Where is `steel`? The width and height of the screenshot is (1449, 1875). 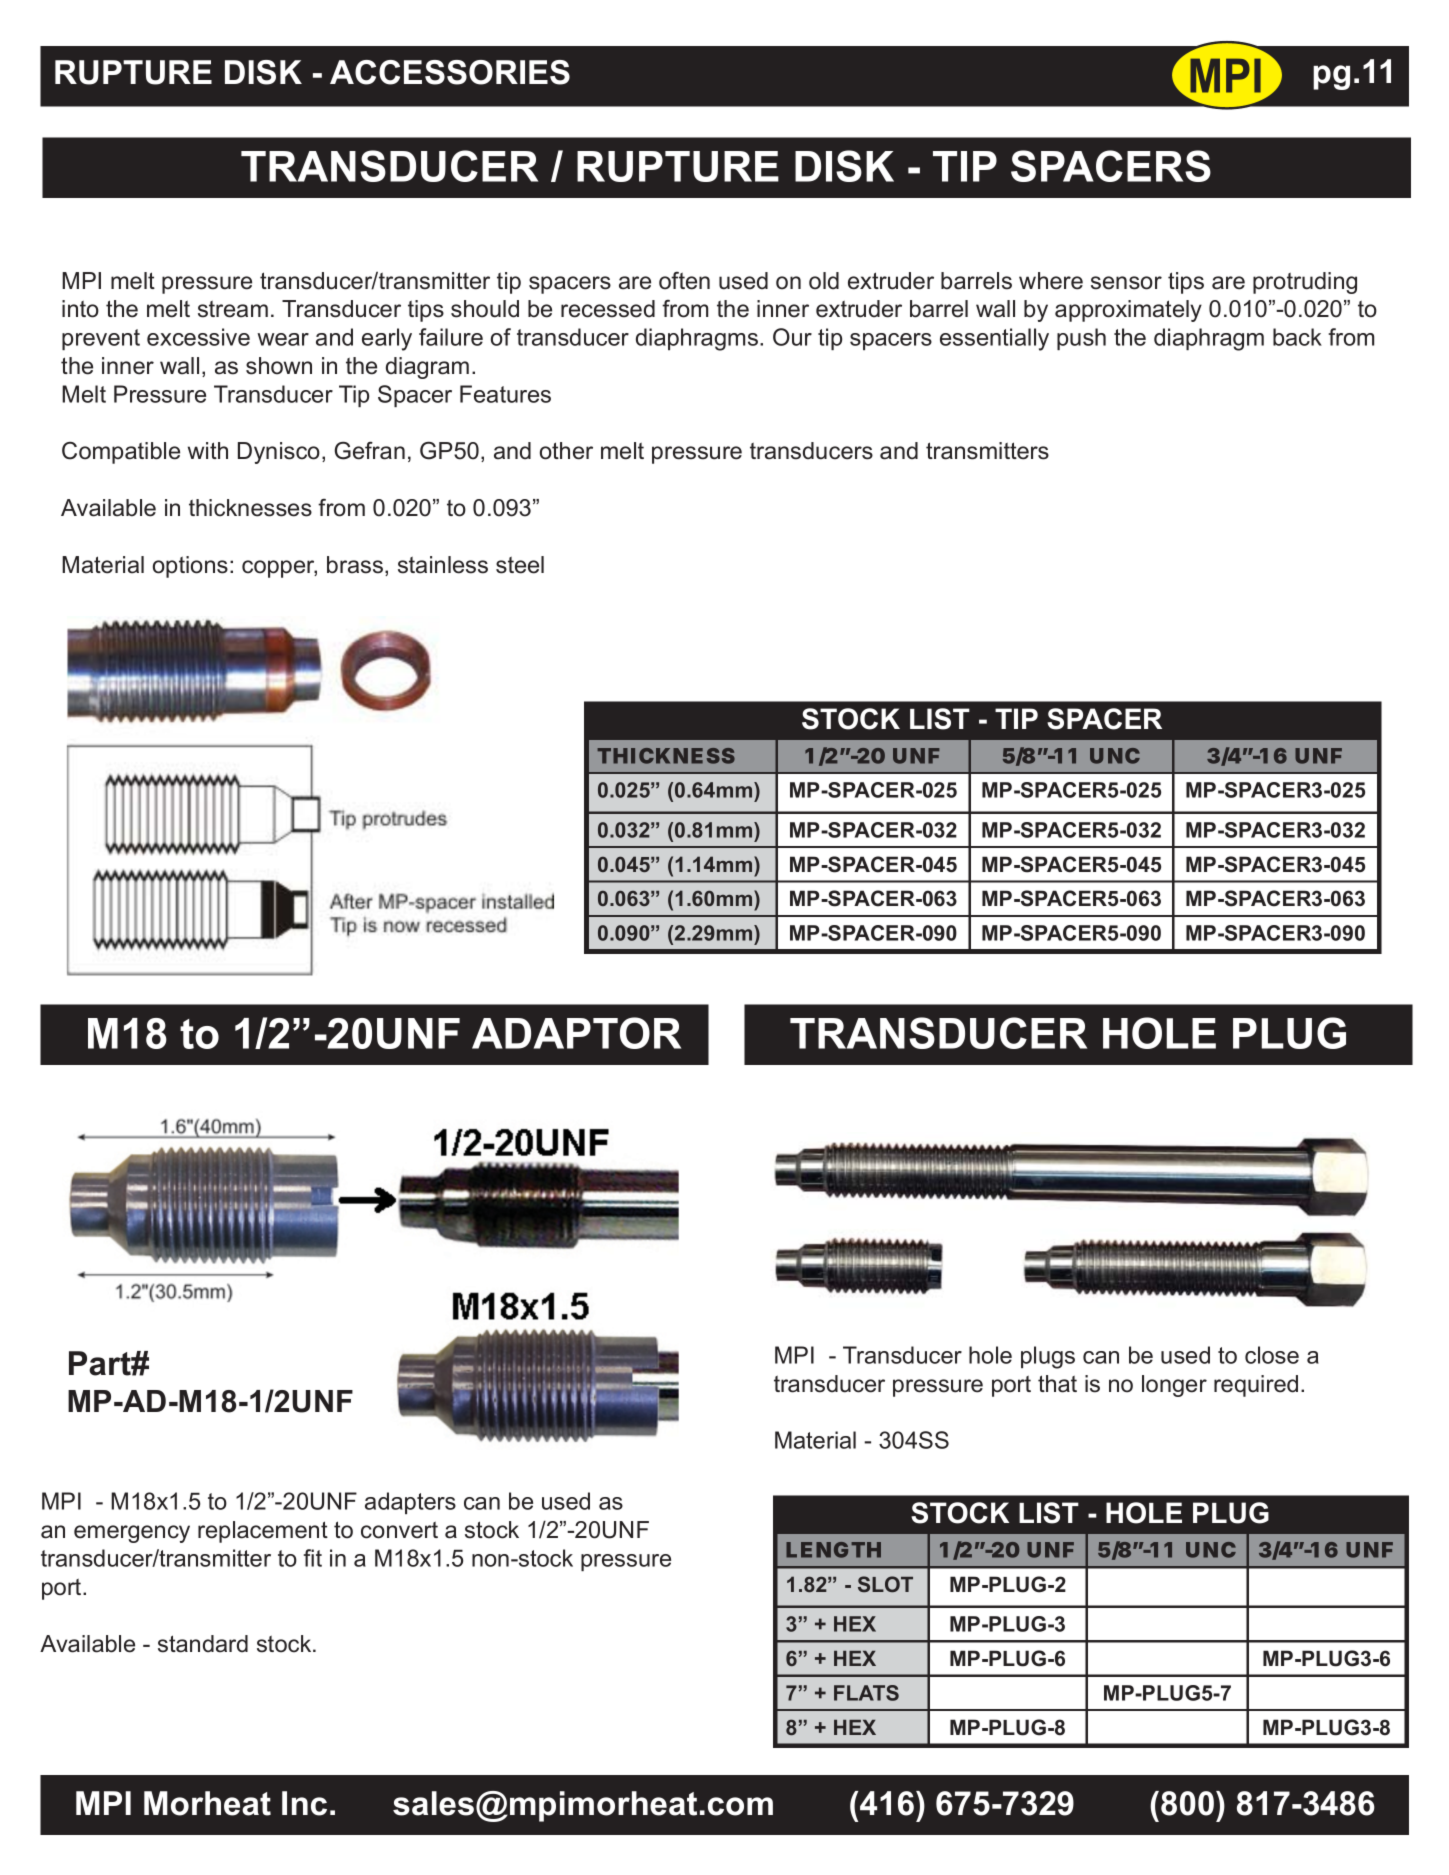 steel is located at coordinates (520, 565).
